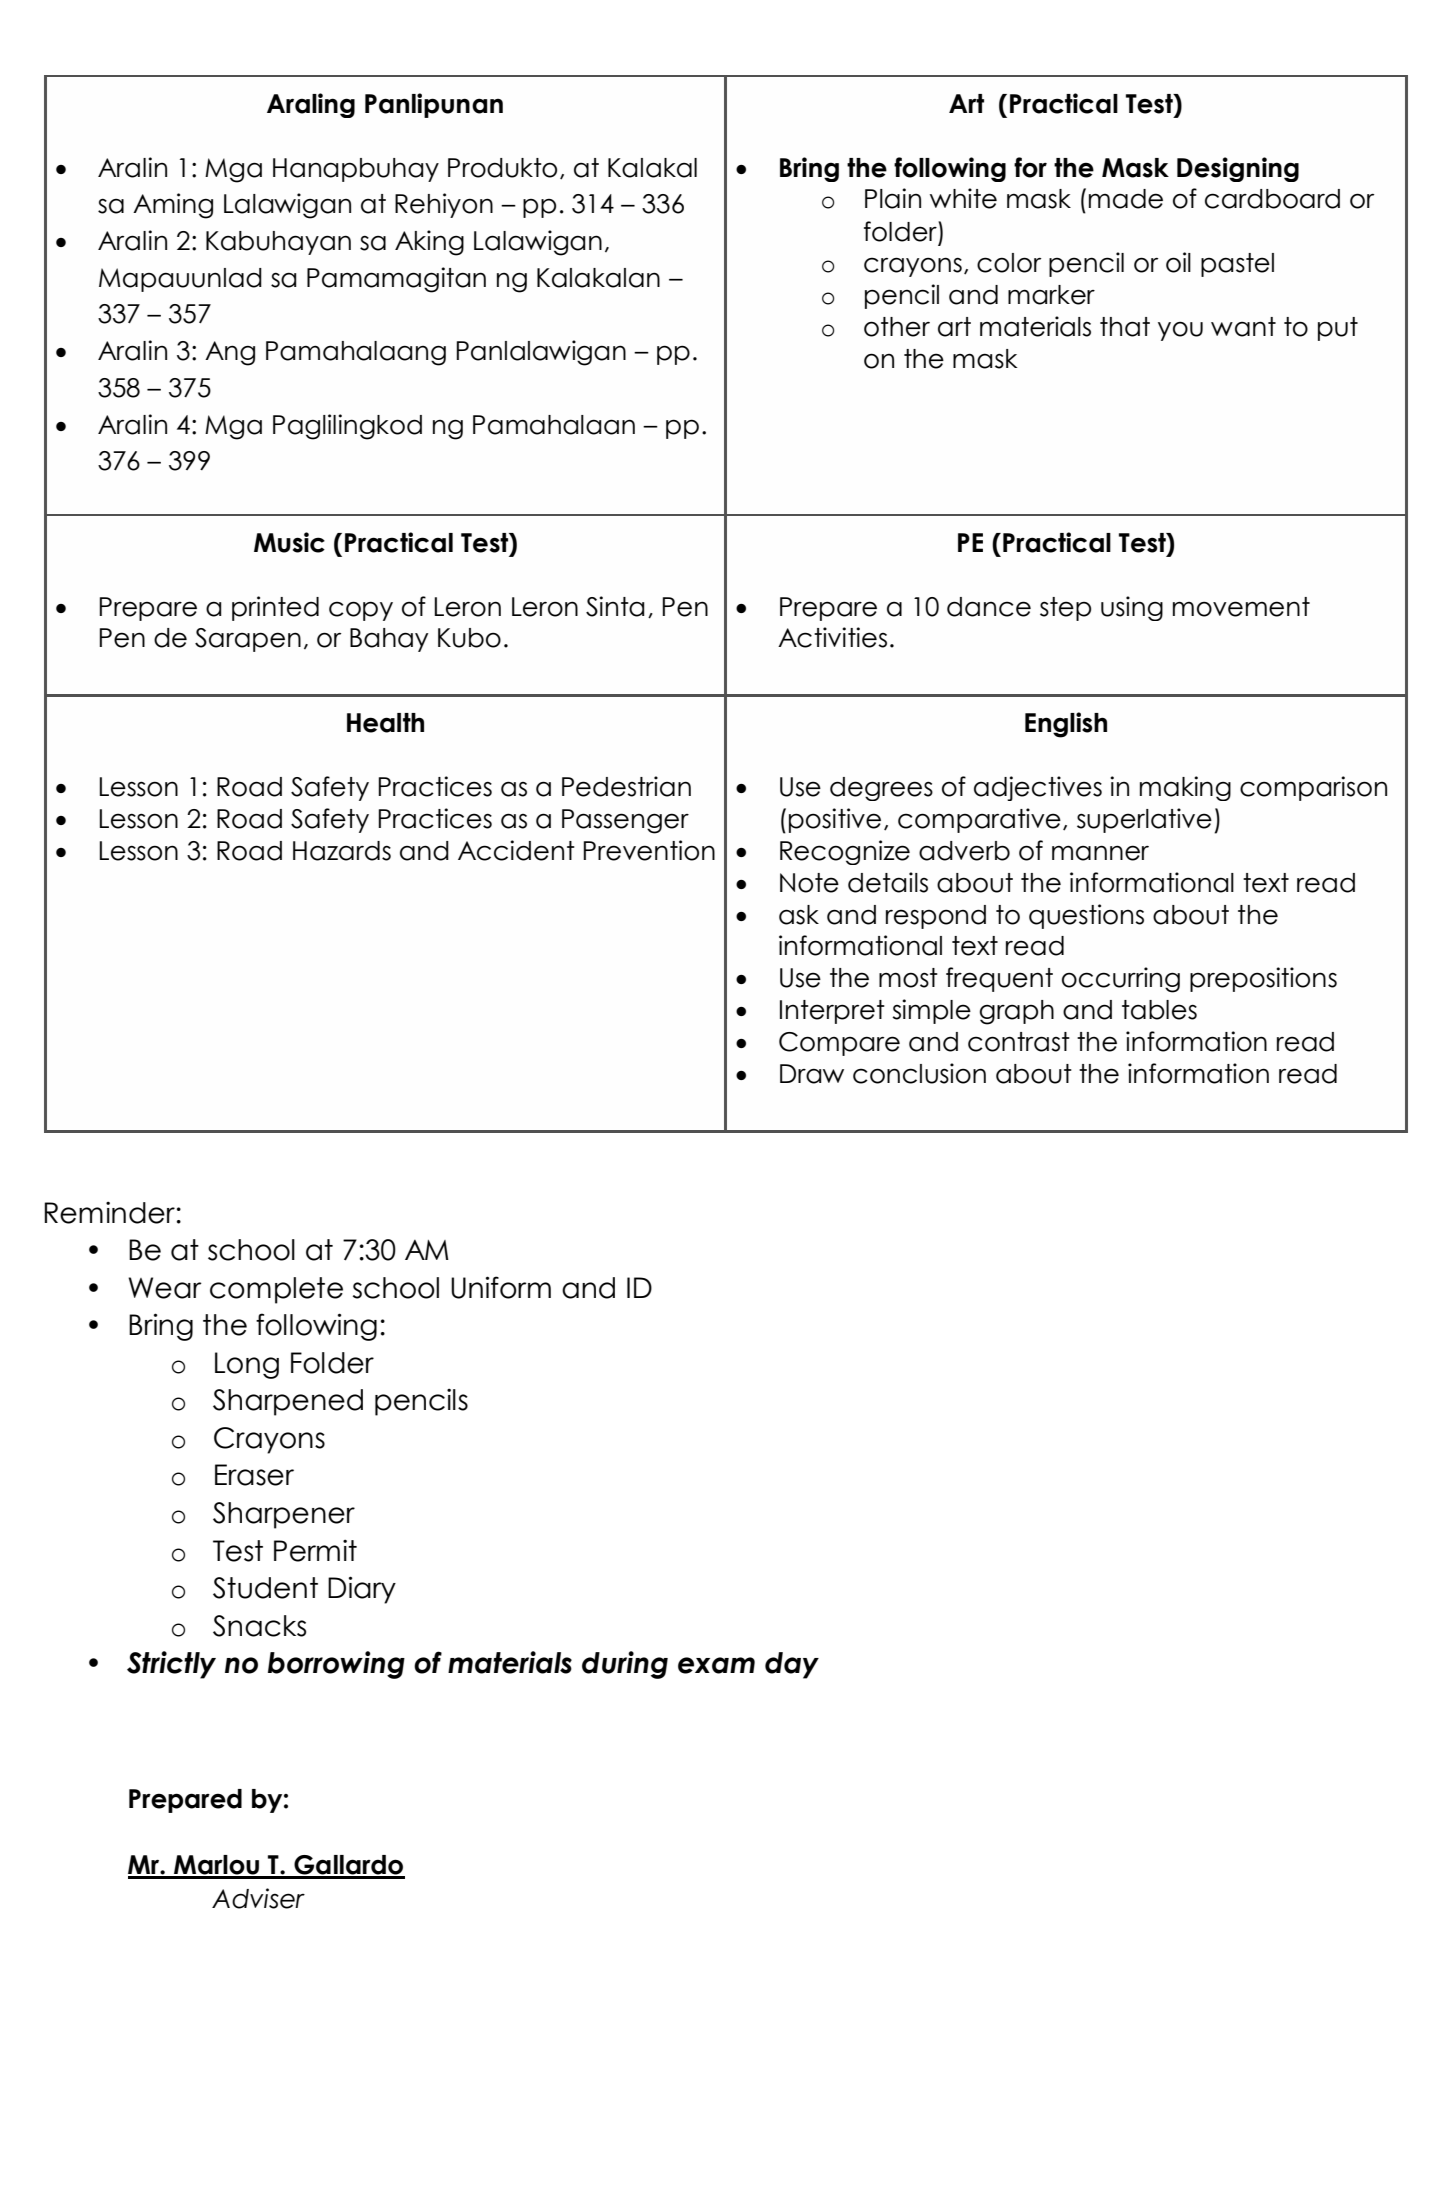  What do you see at coordinates (342, 851) in the image?
I see `Hazards` at bounding box center [342, 851].
